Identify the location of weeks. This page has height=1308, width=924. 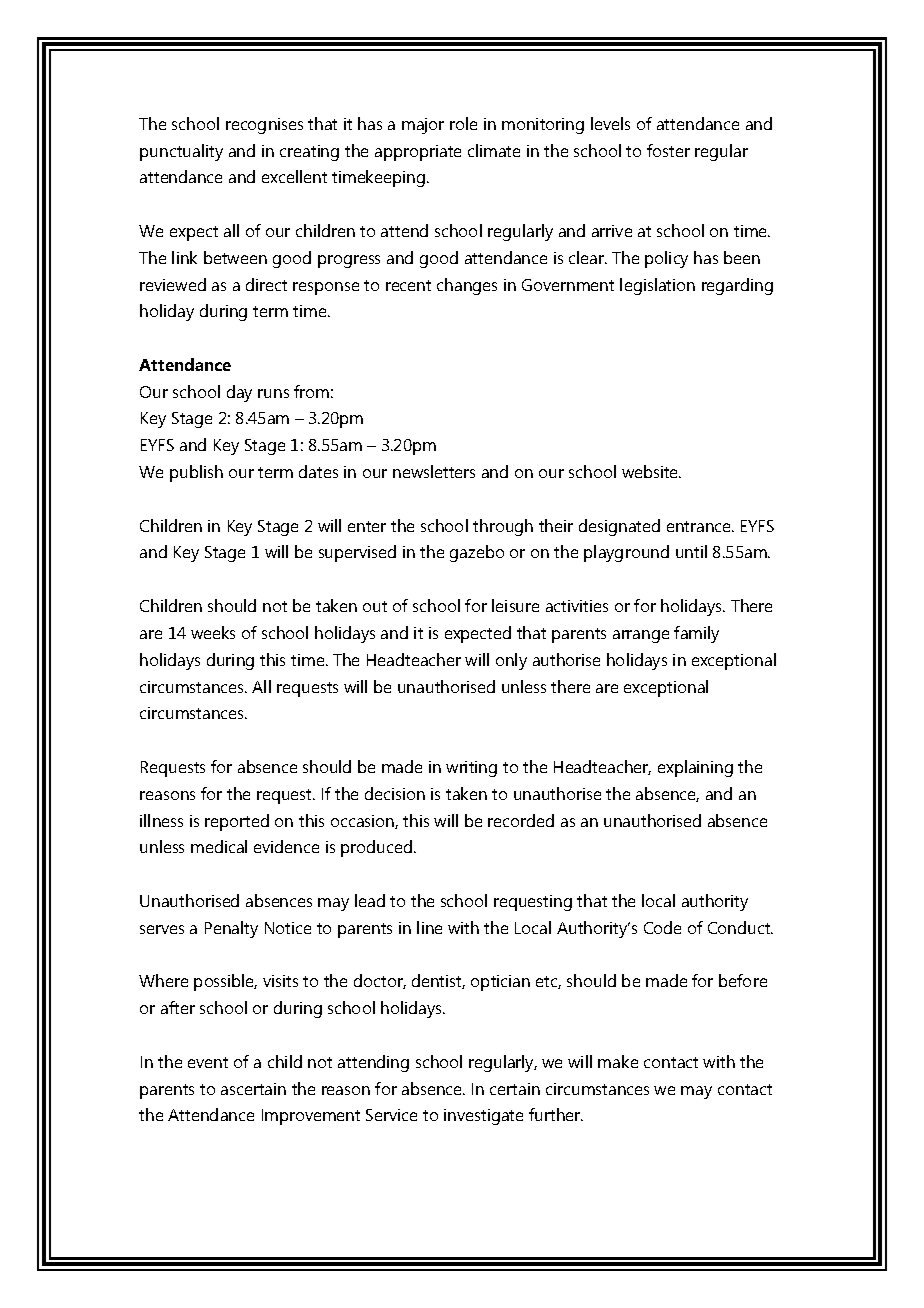
(213, 632).
